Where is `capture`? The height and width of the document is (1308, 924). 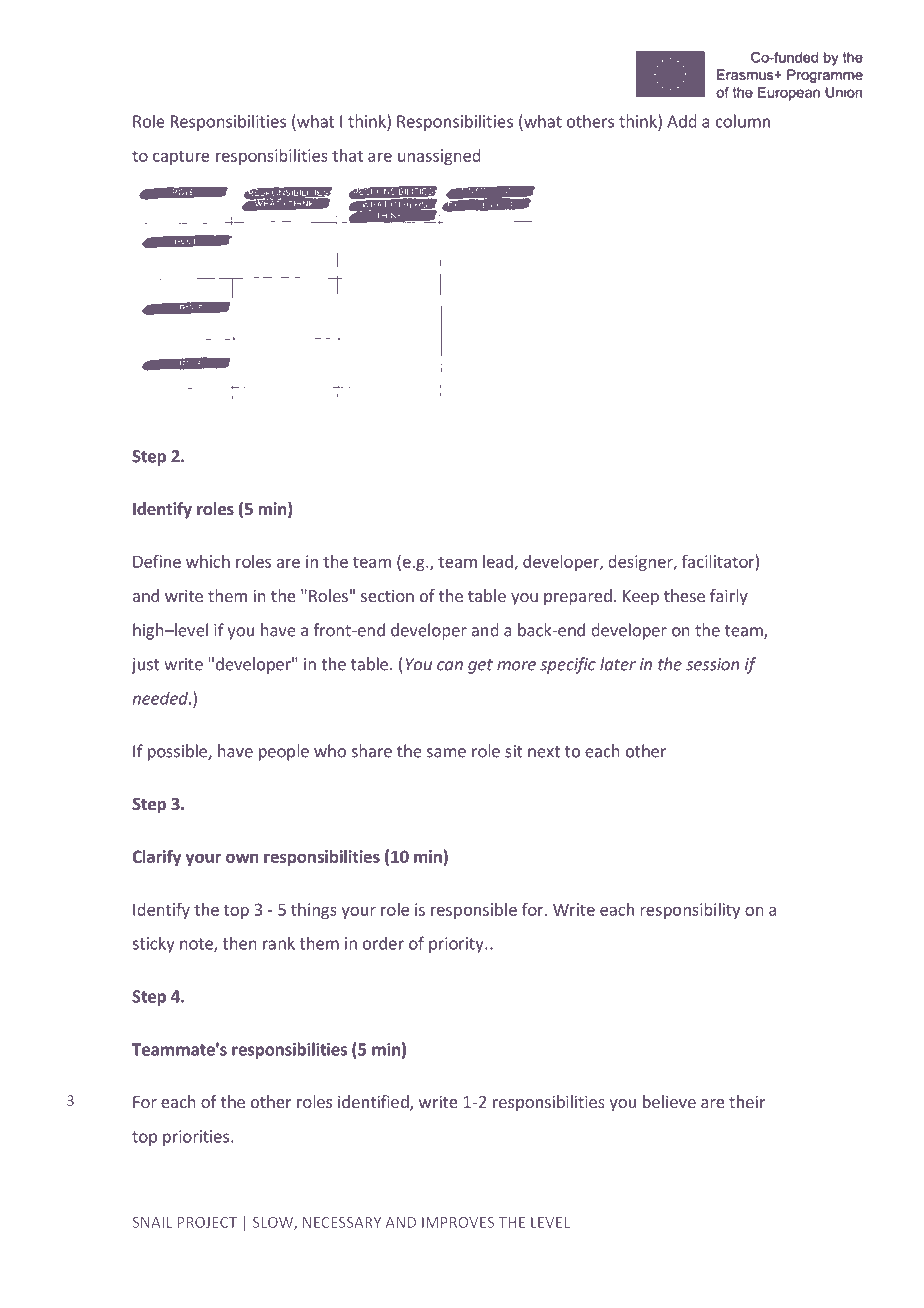
capture is located at coordinates (181, 157).
